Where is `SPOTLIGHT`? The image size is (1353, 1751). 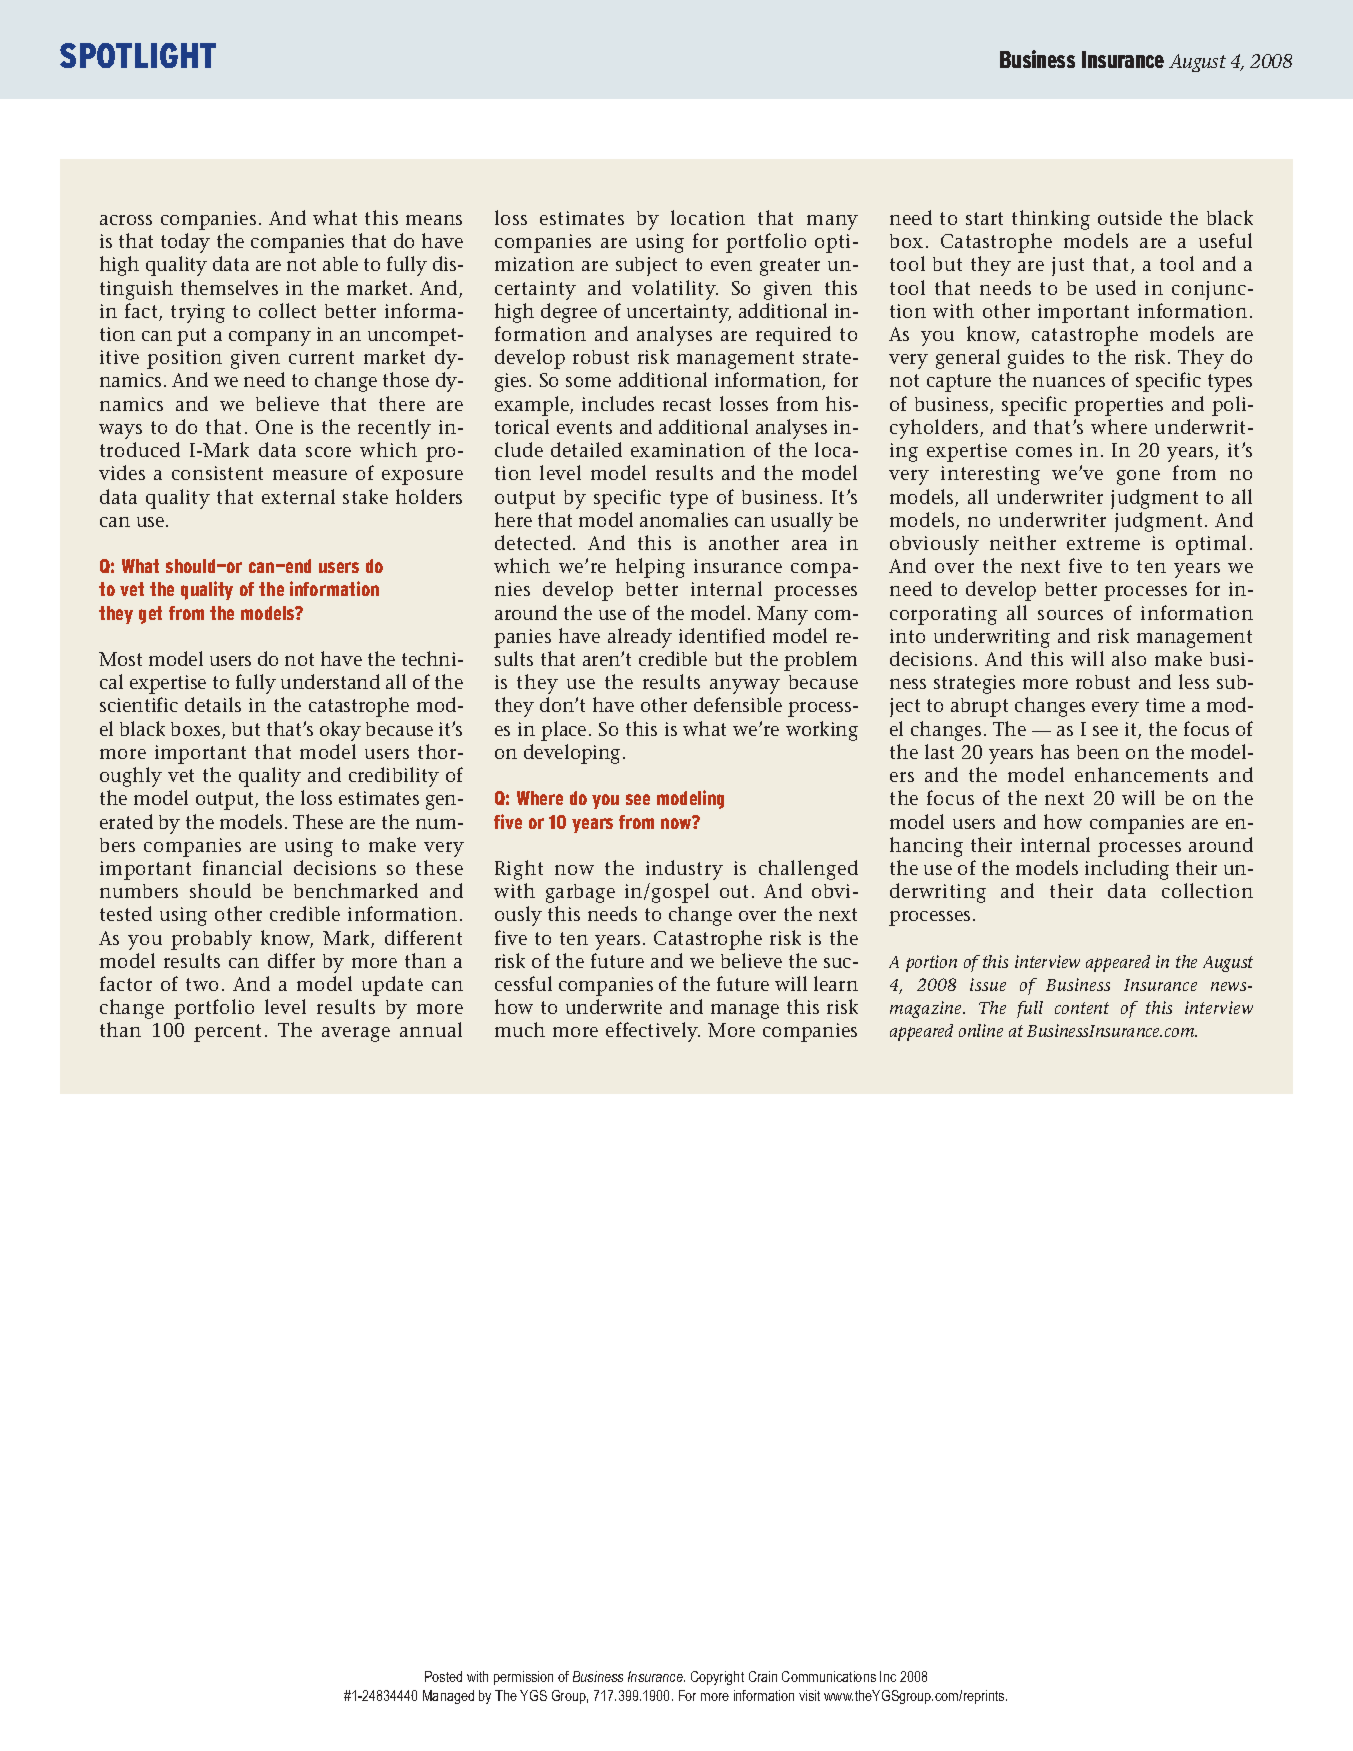
SPOTLIGHT is located at coordinates (138, 55).
